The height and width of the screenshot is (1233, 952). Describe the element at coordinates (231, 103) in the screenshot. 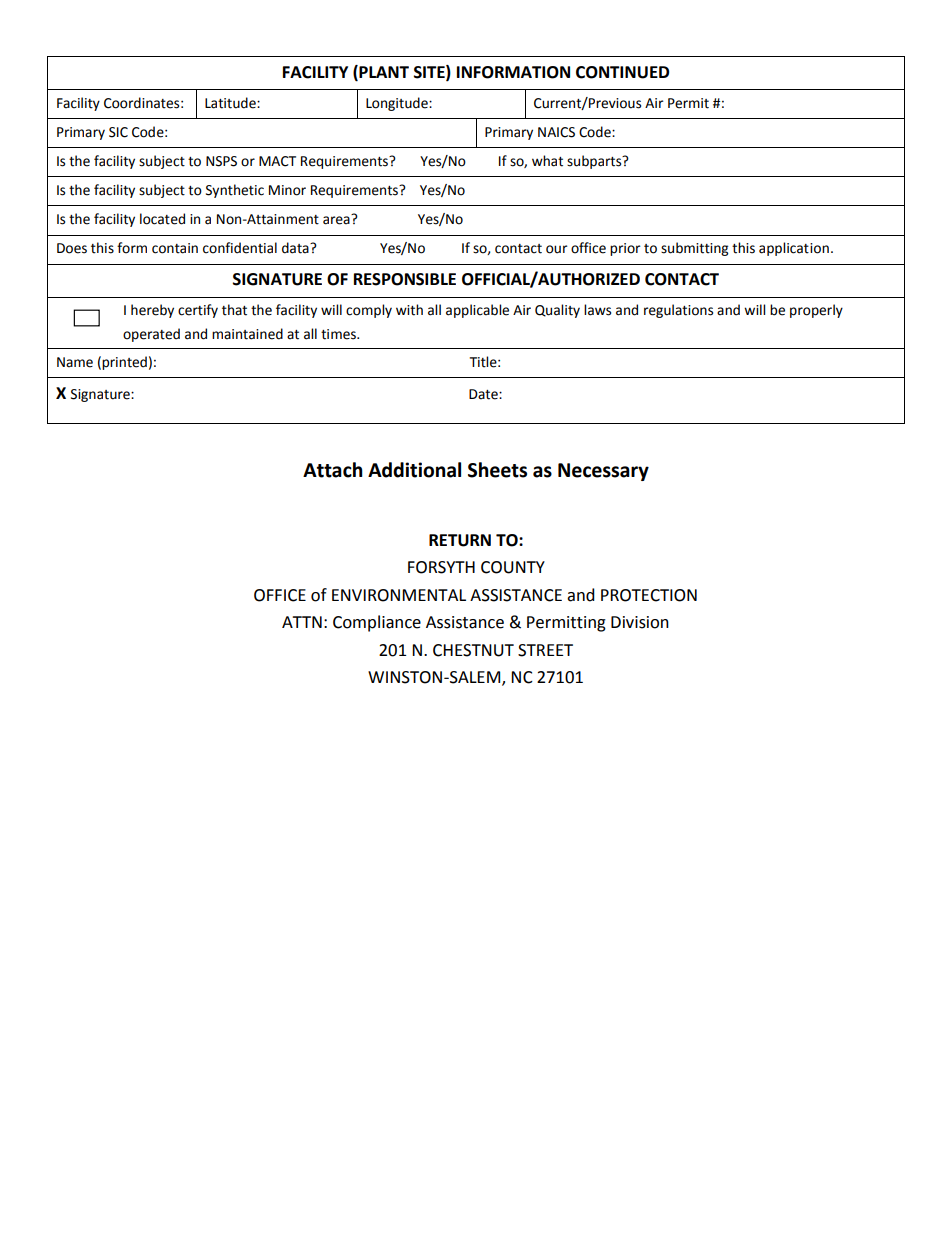

I see `Latitude` at that location.
